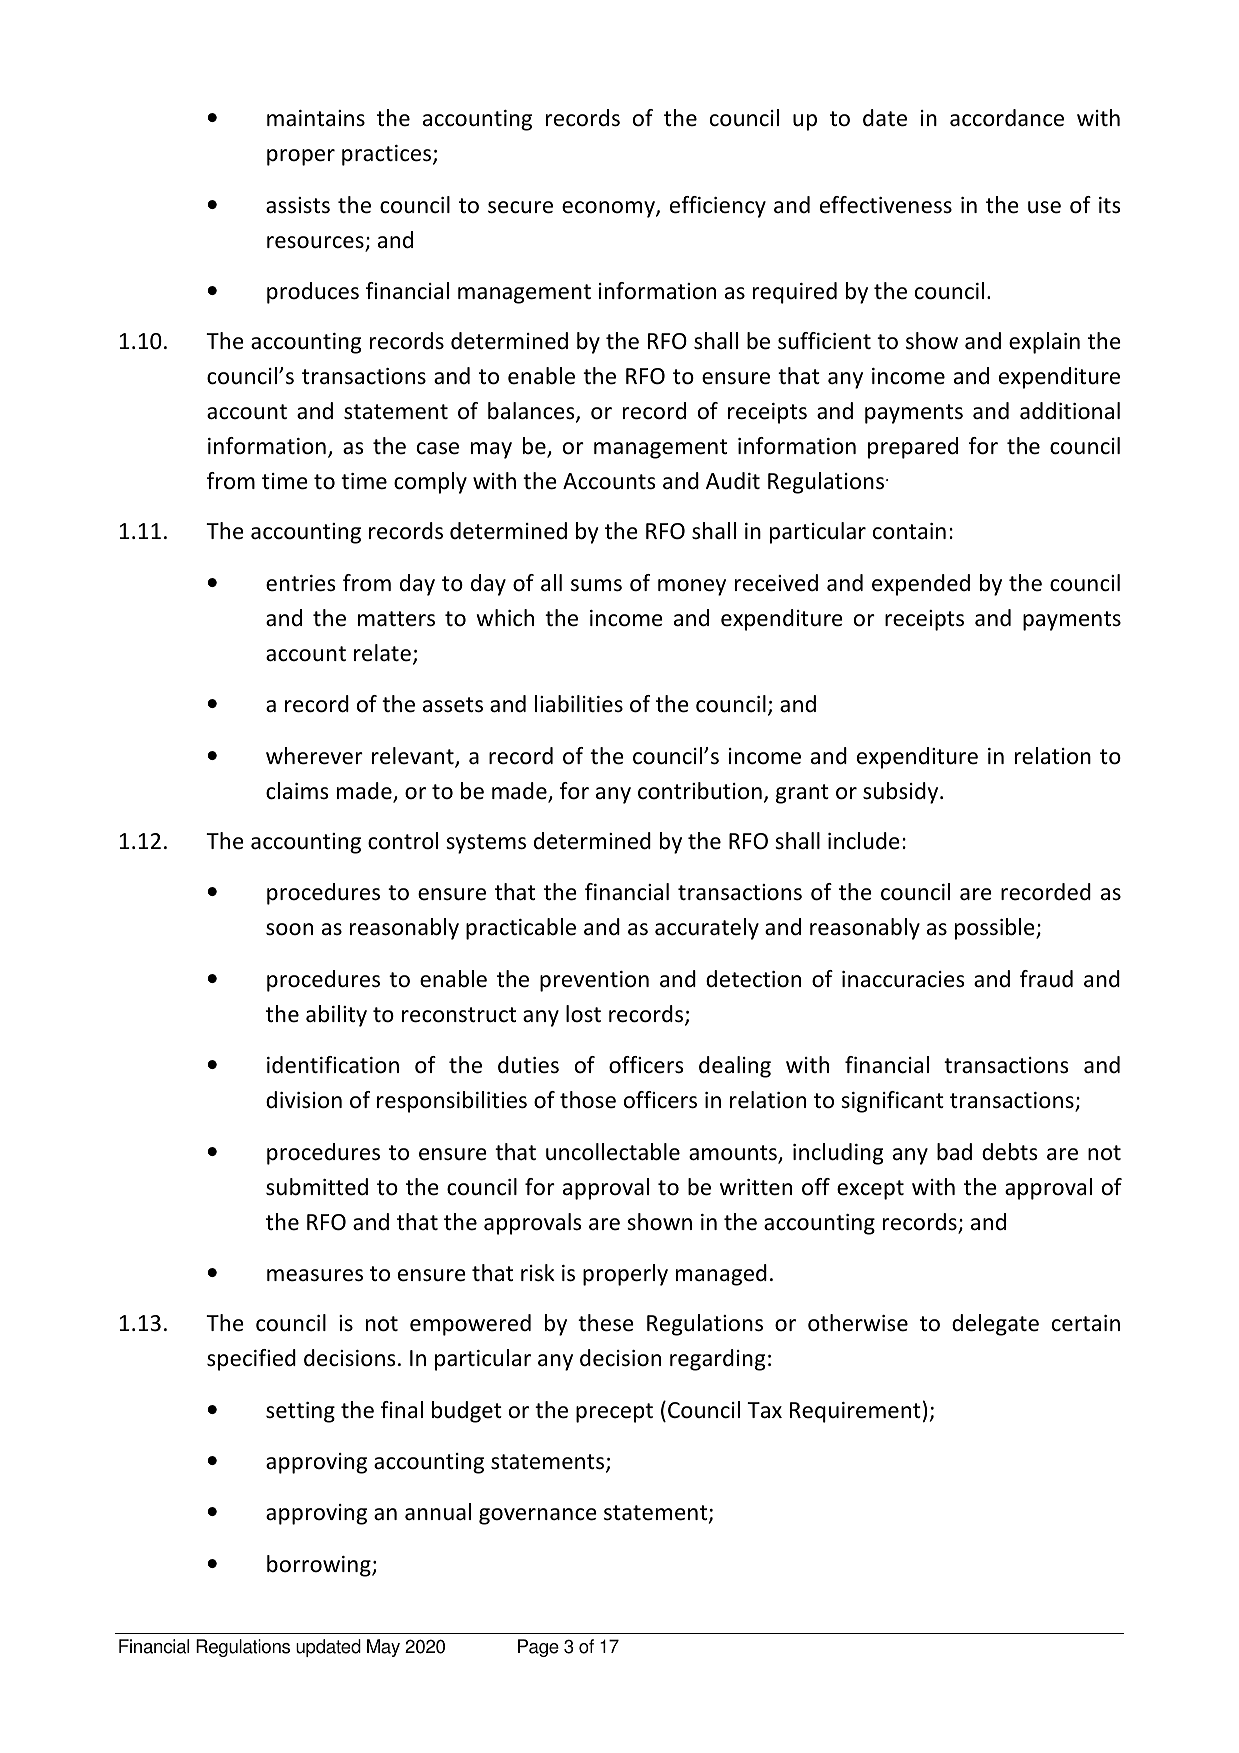 The width and height of the image is (1239, 1753). Describe the element at coordinates (692, 587) in the image. I see `money` at that location.
